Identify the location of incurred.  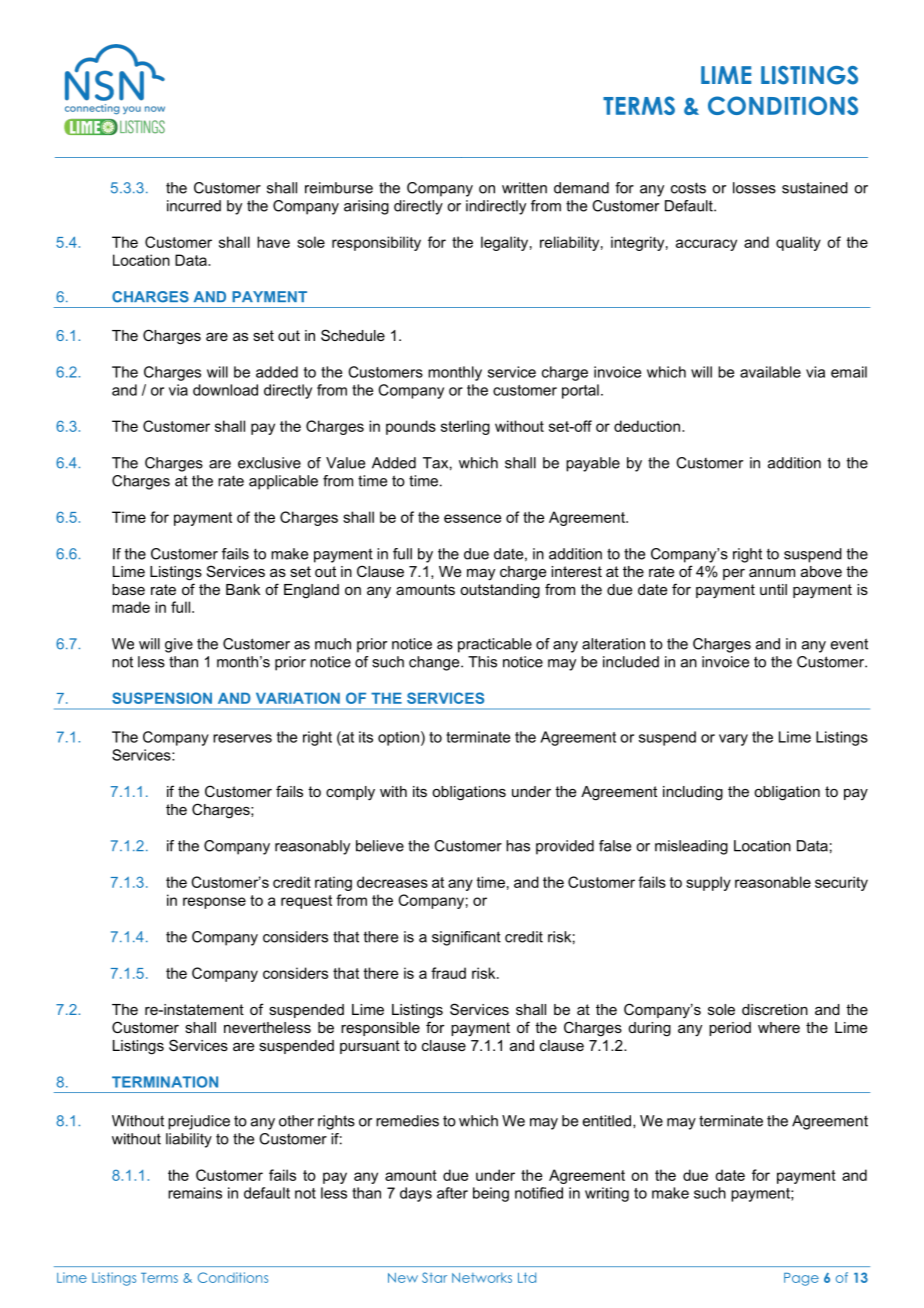
(194, 206).
